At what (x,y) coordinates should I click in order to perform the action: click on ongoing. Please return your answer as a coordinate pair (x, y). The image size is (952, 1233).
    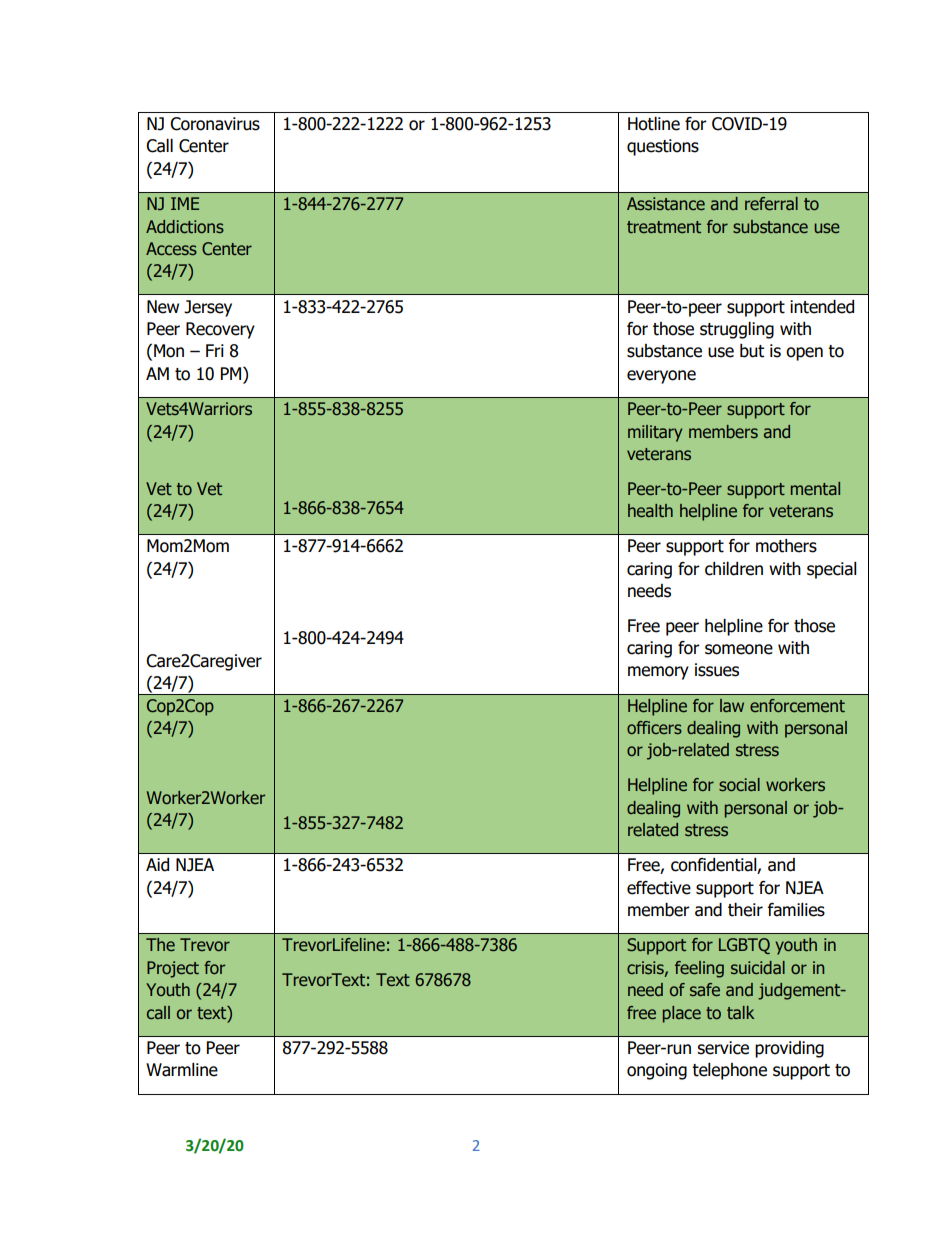
    Looking at the image, I should click on (657, 1071).
